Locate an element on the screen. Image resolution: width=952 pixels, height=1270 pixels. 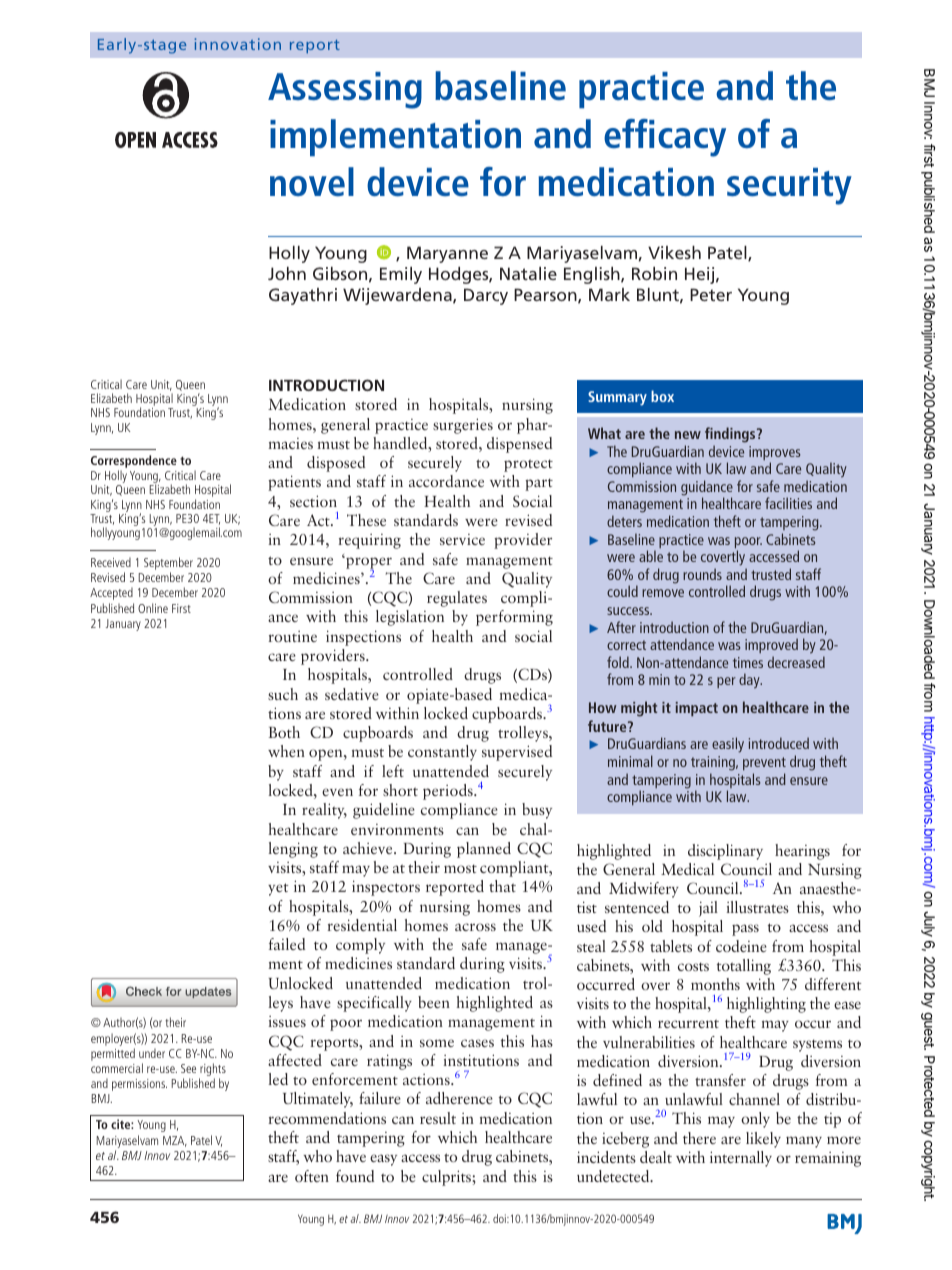
Assessing is located at coordinates (345, 90).
